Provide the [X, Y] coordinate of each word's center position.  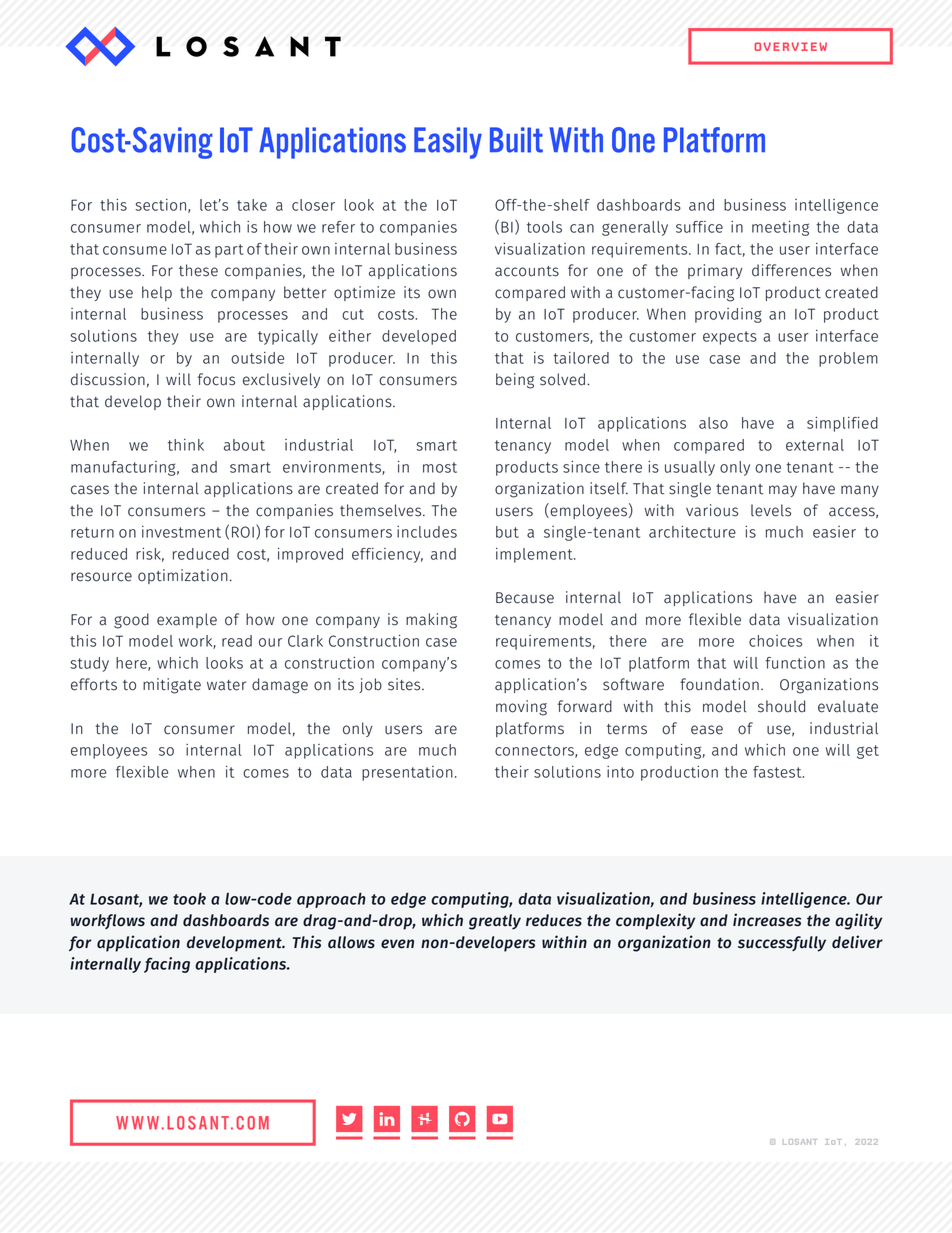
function [795, 663]
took [189, 899]
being [515, 381]
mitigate [172, 686]
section [160, 205]
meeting [780, 228]
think [186, 445]
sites [405, 684]
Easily [448, 143]
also [713, 423]
